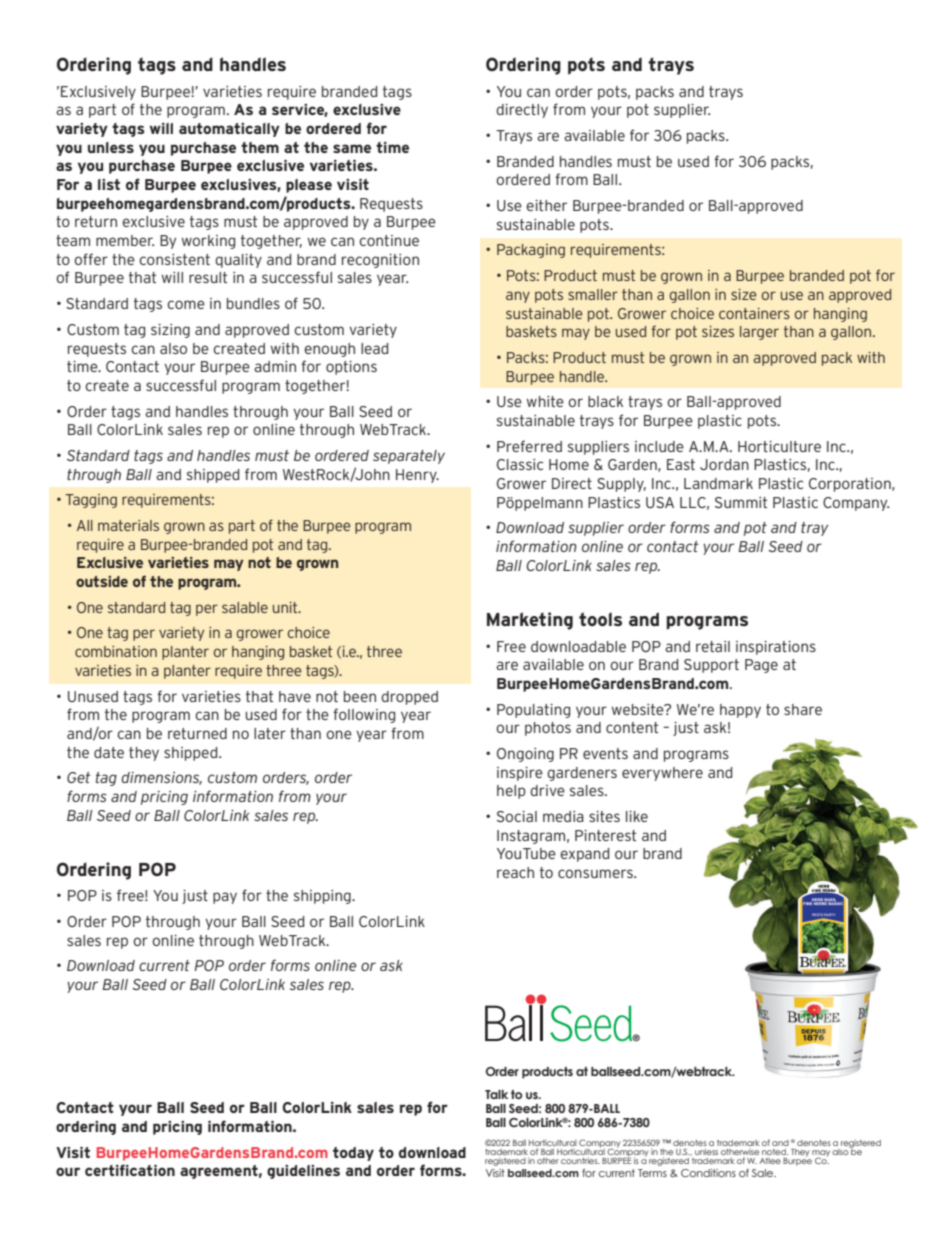 This page has height=1233, width=952. What do you see at coordinates (713, 646) in the page?
I see `retail` at bounding box center [713, 646].
